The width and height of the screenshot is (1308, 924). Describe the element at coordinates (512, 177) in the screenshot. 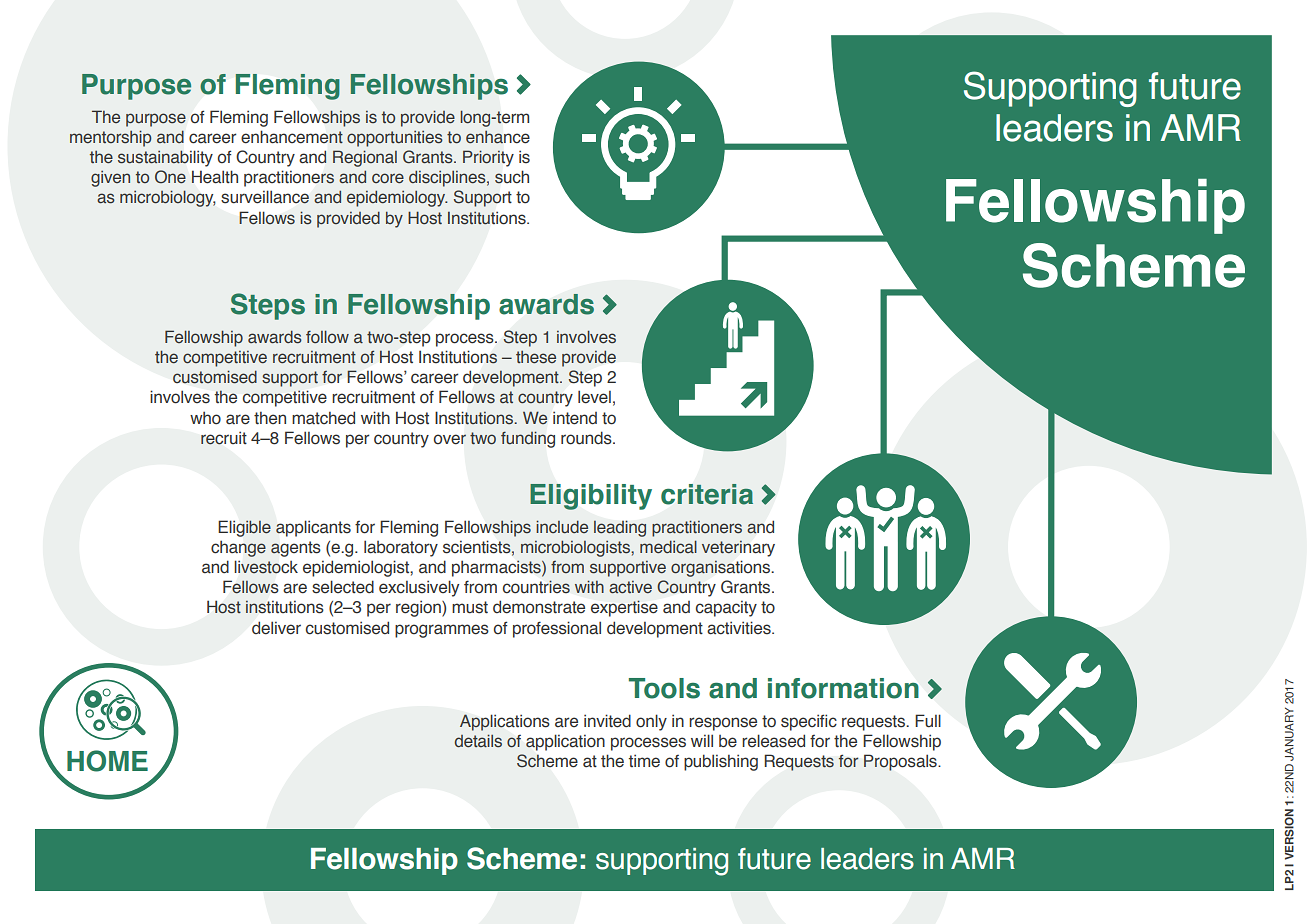

I see `such` at that location.
